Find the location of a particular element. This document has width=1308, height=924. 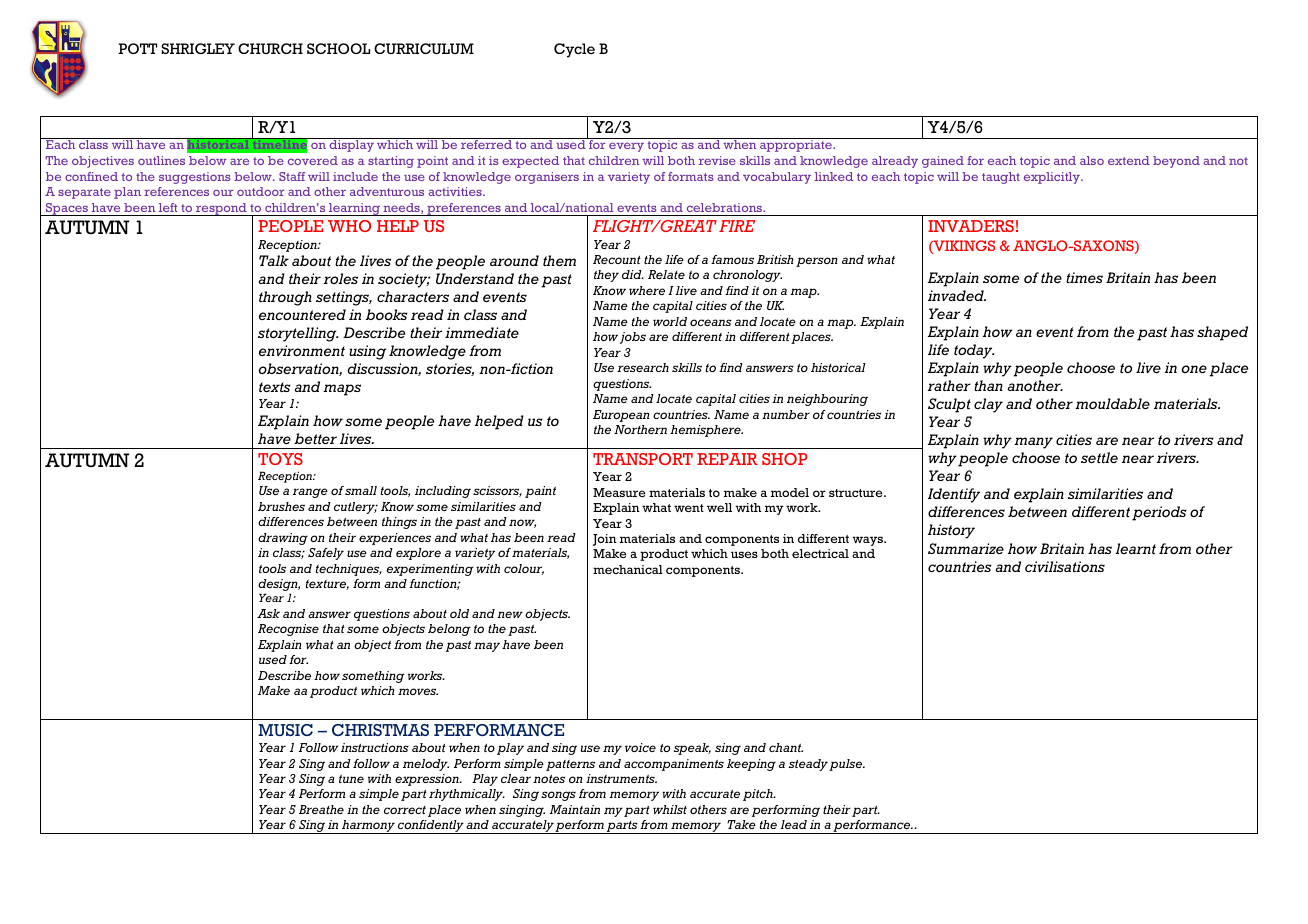

Talk is located at coordinates (274, 260).
